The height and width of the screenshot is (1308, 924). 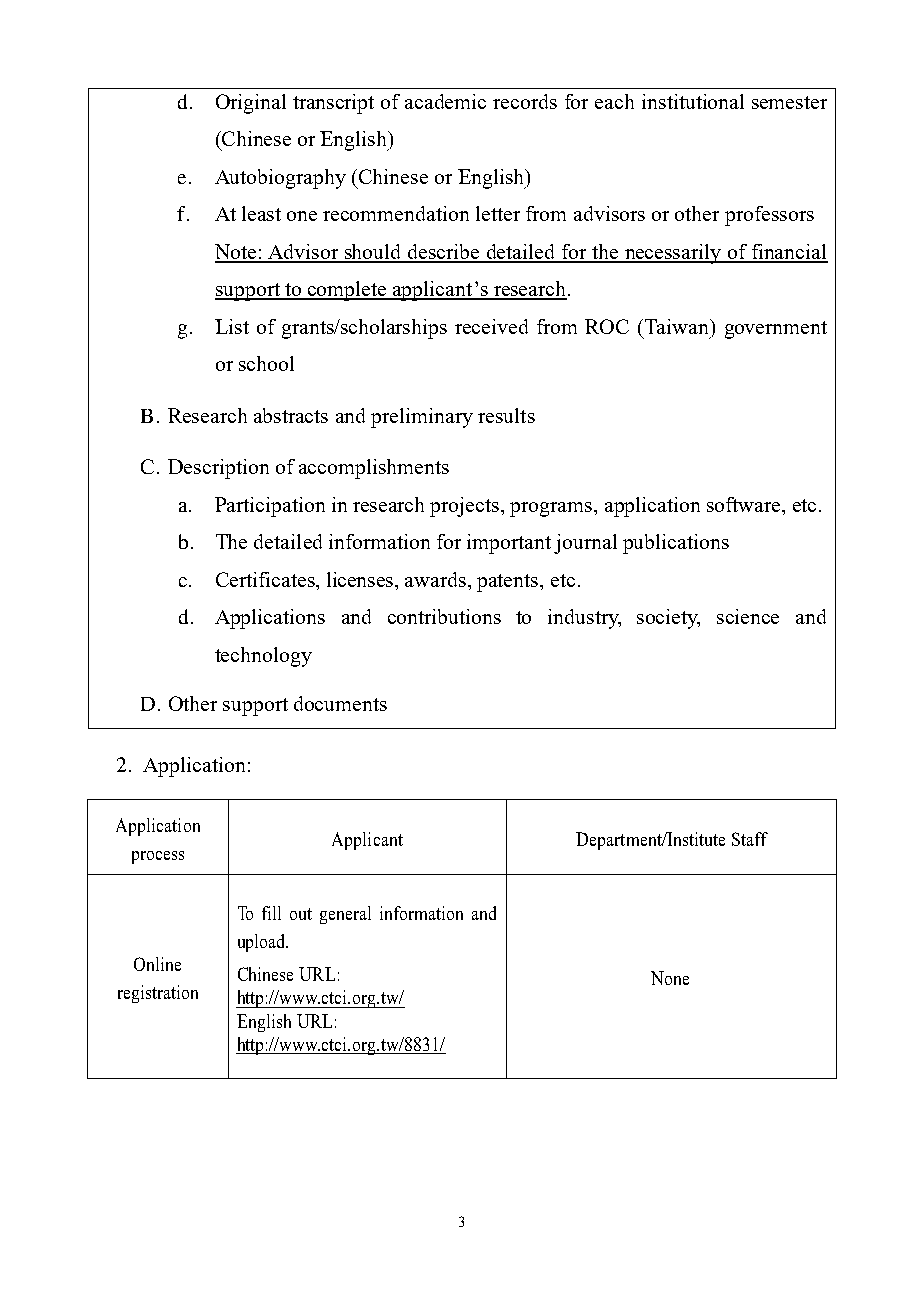 What do you see at coordinates (693, 101) in the screenshot?
I see `institutional` at bounding box center [693, 101].
